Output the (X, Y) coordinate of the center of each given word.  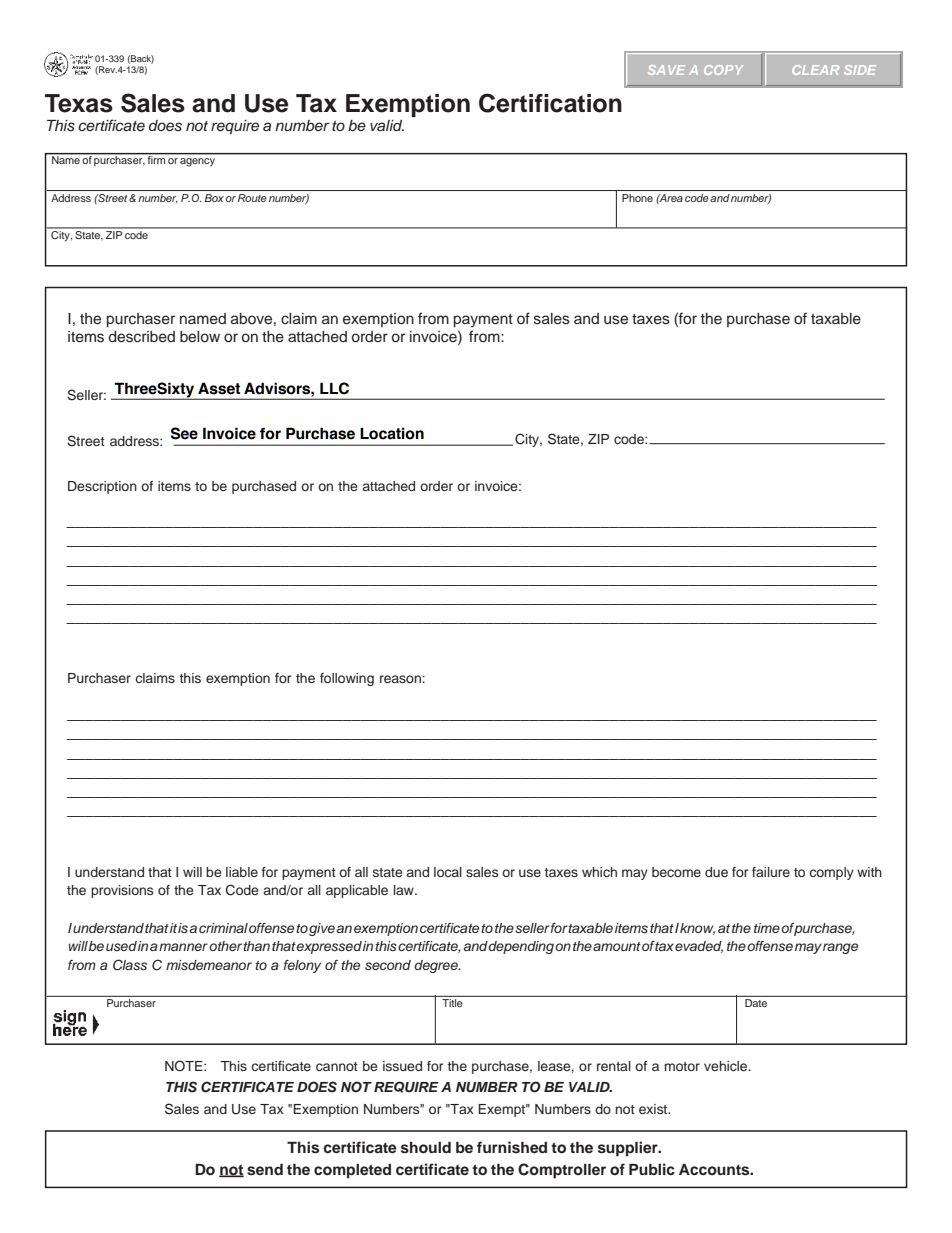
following (347, 679)
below (200, 337)
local (448, 872)
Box (214, 198)
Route (252, 198)
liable (242, 872)
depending (521, 947)
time (767, 928)
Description (102, 487)
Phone (637, 198)
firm (156, 159)
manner (183, 947)
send (265, 1170)
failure (771, 872)
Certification (550, 103)
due (716, 872)
